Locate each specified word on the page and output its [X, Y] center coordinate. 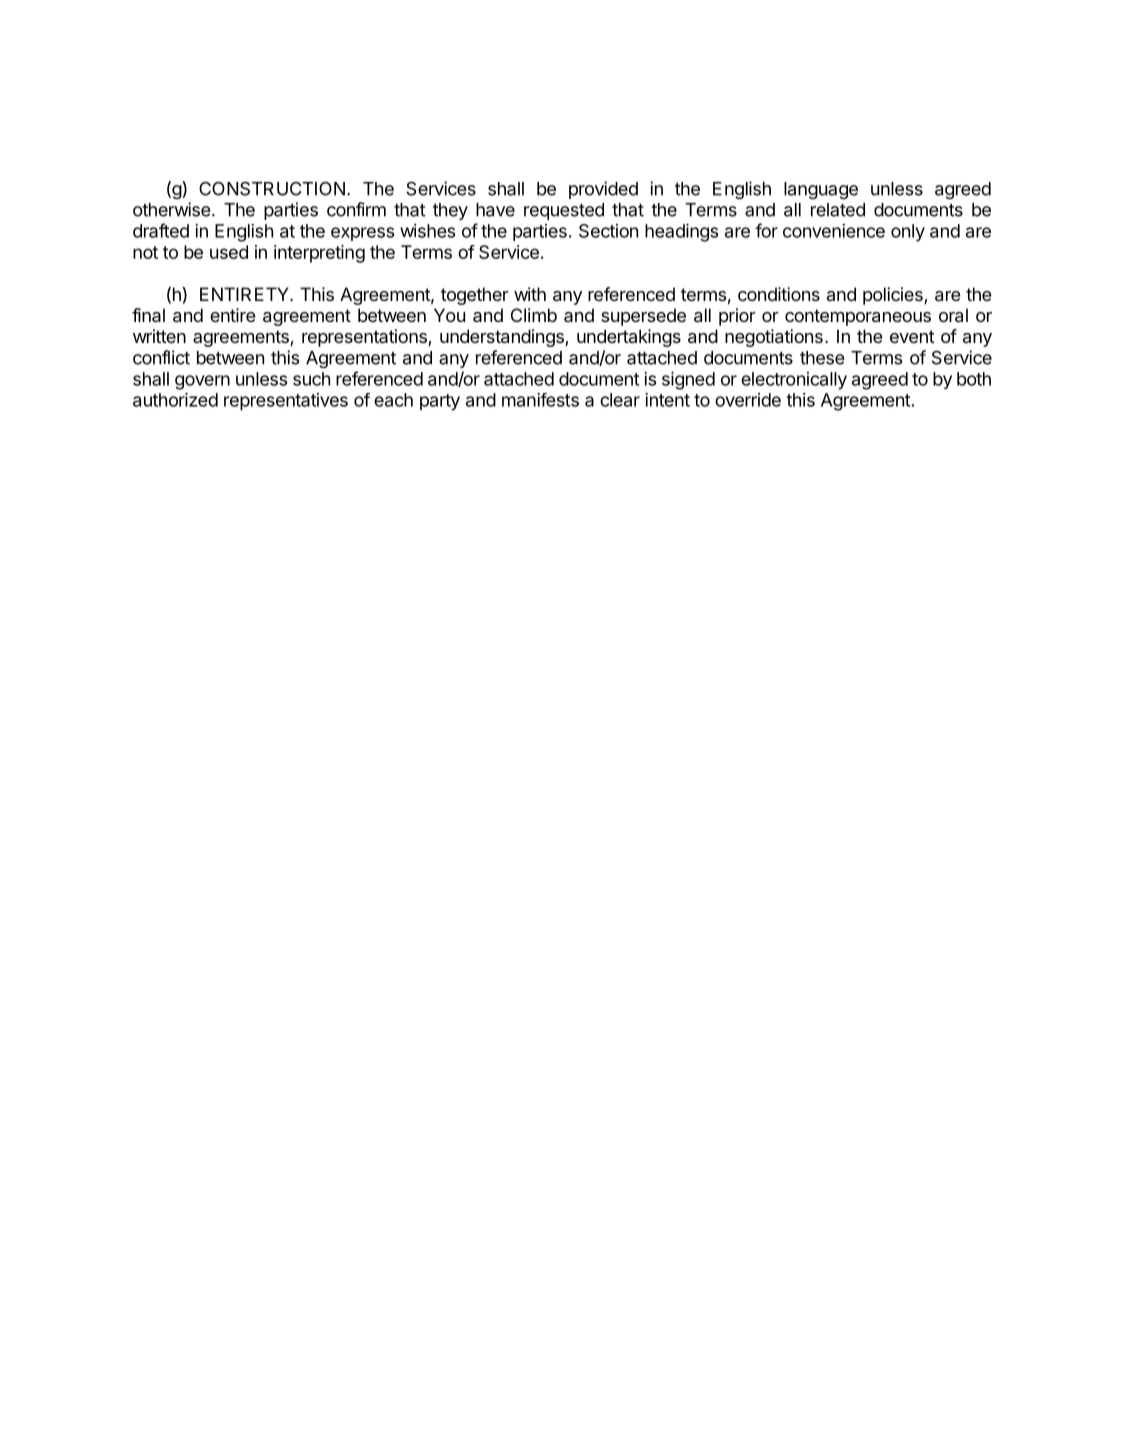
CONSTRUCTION [272, 189]
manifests [540, 400]
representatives [286, 402]
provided [603, 190]
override [748, 400]
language [821, 190]
